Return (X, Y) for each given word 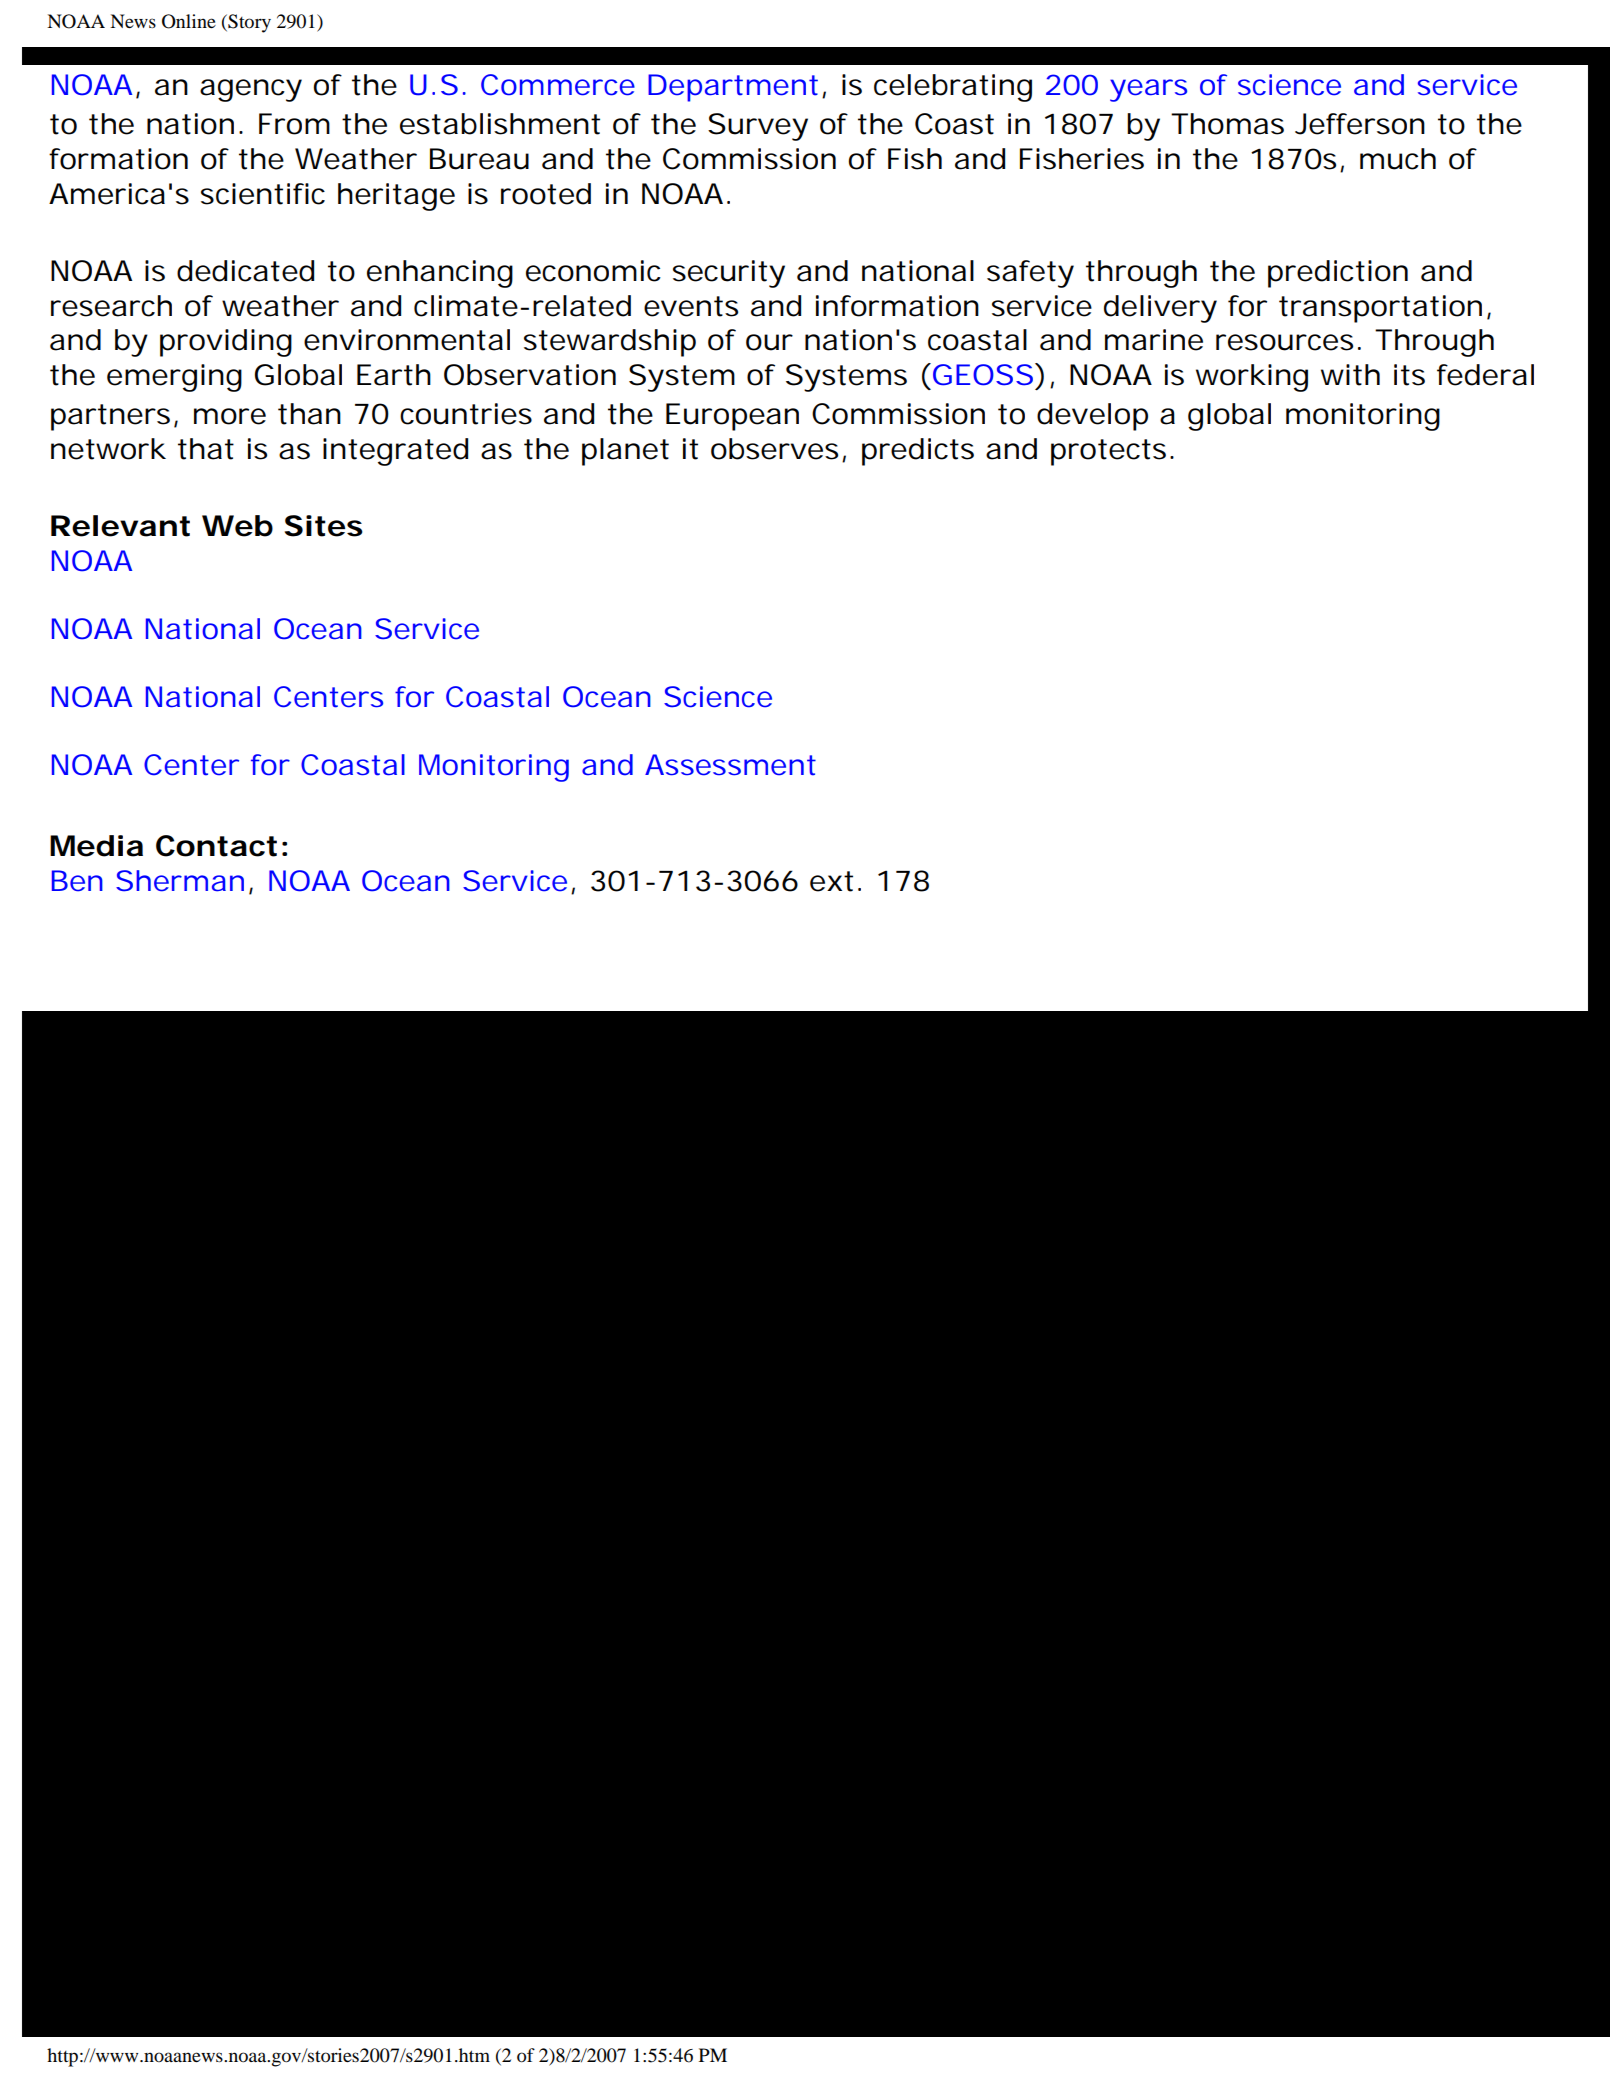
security (729, 274)
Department (733, 88)
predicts (918, 452)
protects (1108, 452)
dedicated (245, 271)
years (1148, 90)
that (206, 449)
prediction (1338, 274)
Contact (216, 846)
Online (189, 21)
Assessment (730, 765)
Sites (324, 526)
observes (774, 449)
